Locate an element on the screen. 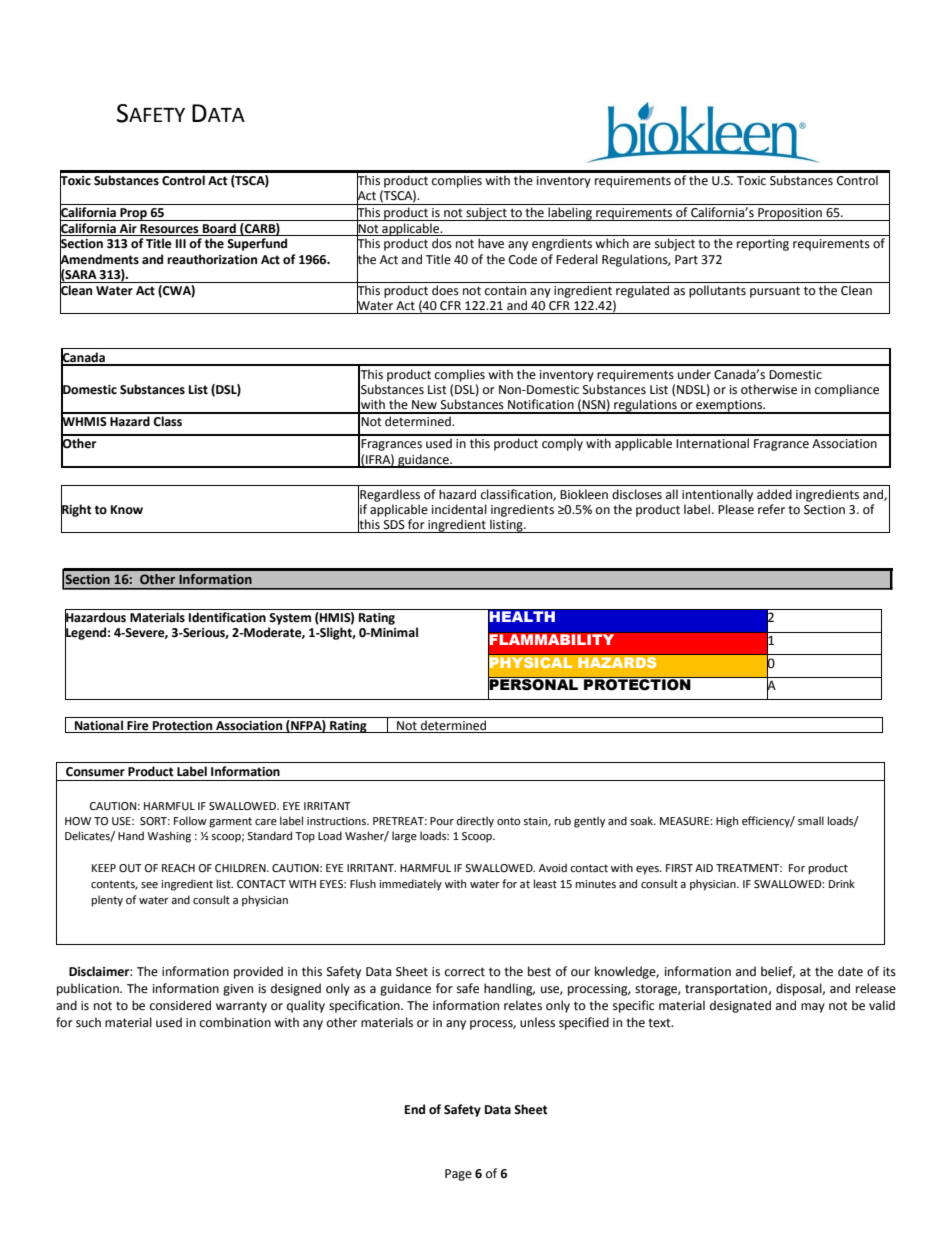 The width and height of the screenshot is (952, 1233). Drink is located at coordinates (842, 883).
